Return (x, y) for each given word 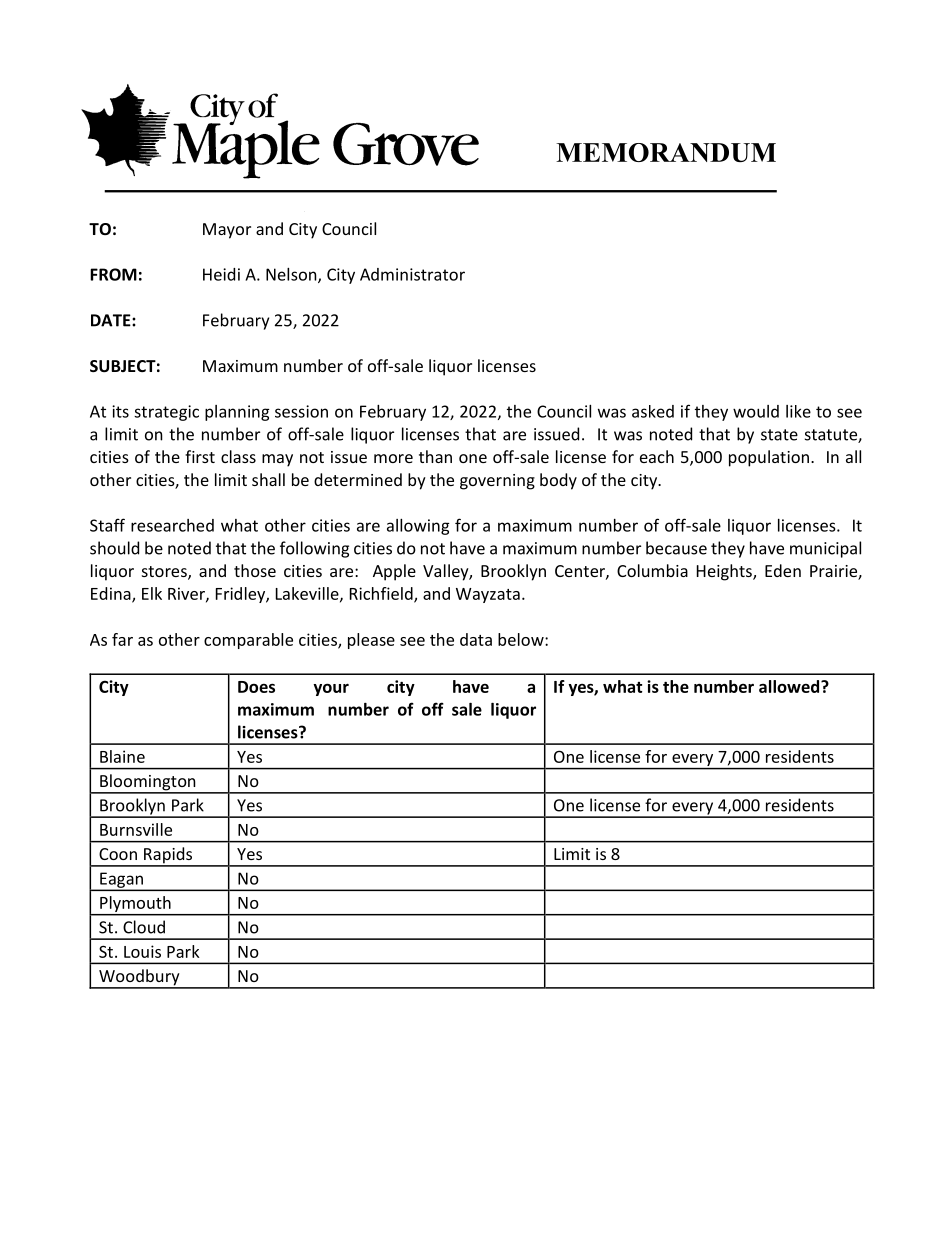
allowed (790, 686)
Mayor (227, 231)
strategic (166, 413)
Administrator (412, 274)
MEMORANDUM (666, 152)
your (331, 689)
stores (165, 573)
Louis (142, 951)
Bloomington (148, 783)
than (435, 456)
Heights (725, 572)
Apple (394, 572)
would (756, 411)
